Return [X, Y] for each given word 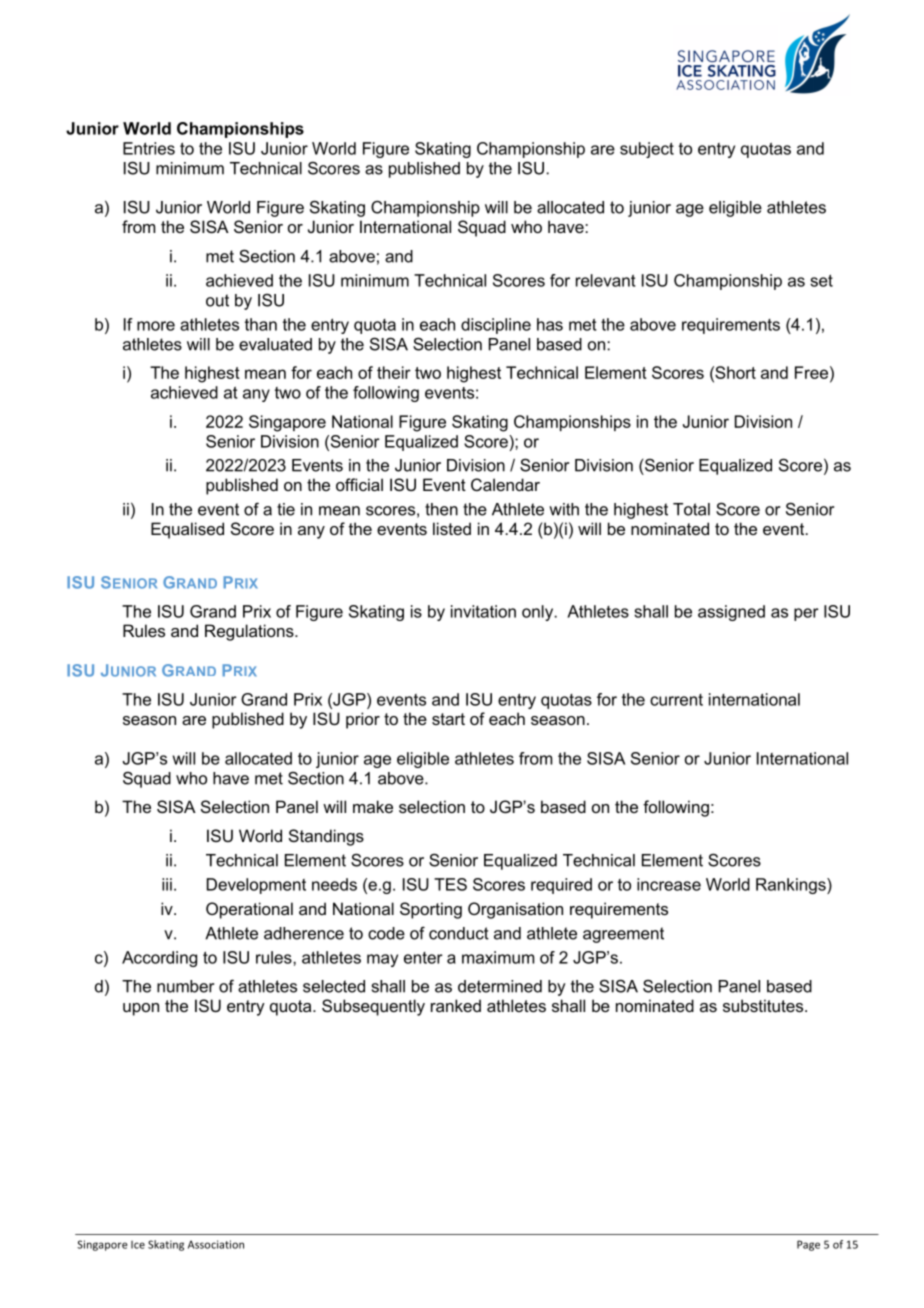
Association [216, 1244]
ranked [456, 1005]
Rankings [792, 886]
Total [691, 509]
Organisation [515, 910]
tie [286, 509]
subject [647, 150]
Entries [149, 148]
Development [256, 886]
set [821, 280]
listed [452, 528]
